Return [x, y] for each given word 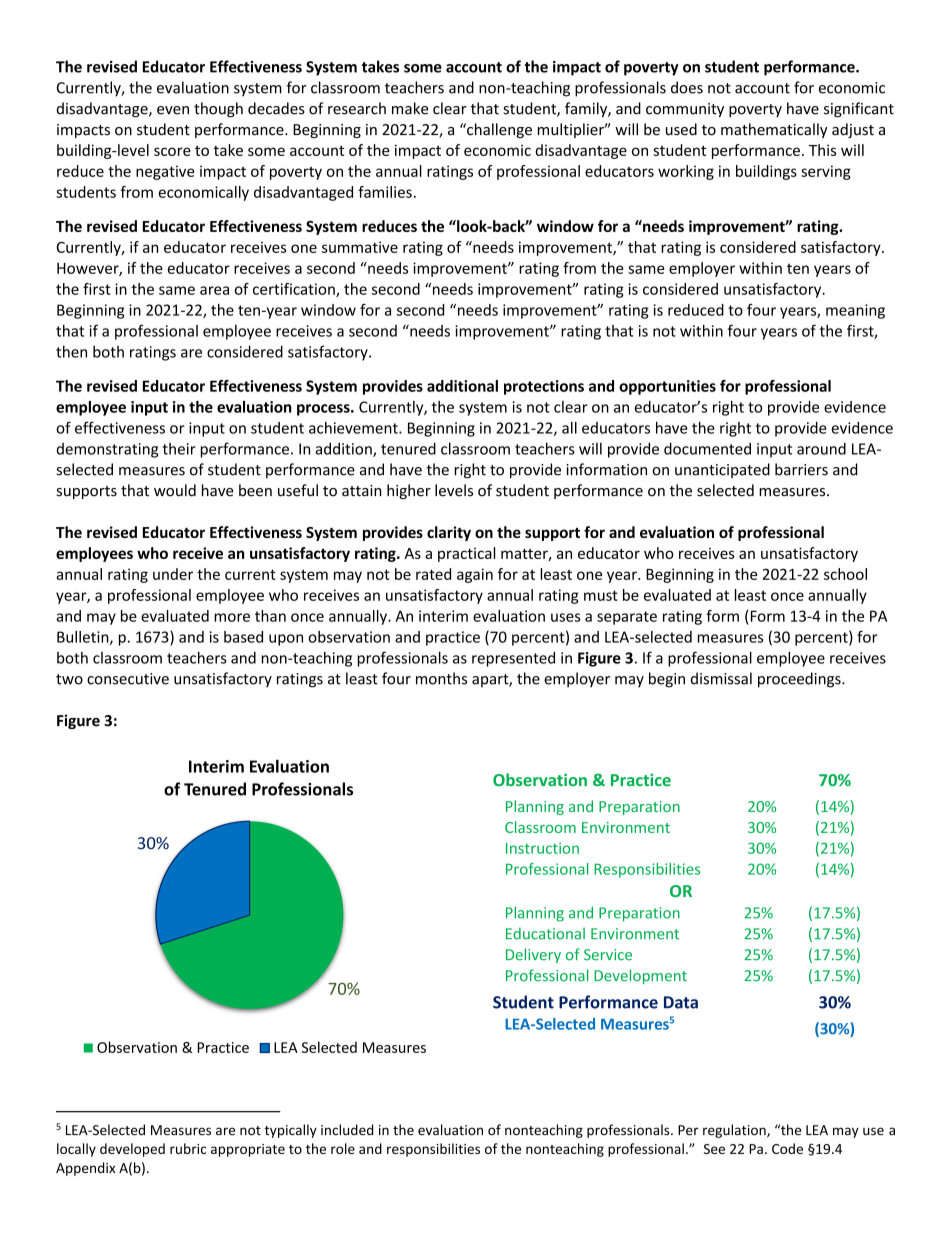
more [232, 617]
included [347, 1130]
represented [513, 659]
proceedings [800, 680]
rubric [188, 1148]
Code [787, 1148]
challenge [498, 130]
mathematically [774, 130]
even [173, 110]
